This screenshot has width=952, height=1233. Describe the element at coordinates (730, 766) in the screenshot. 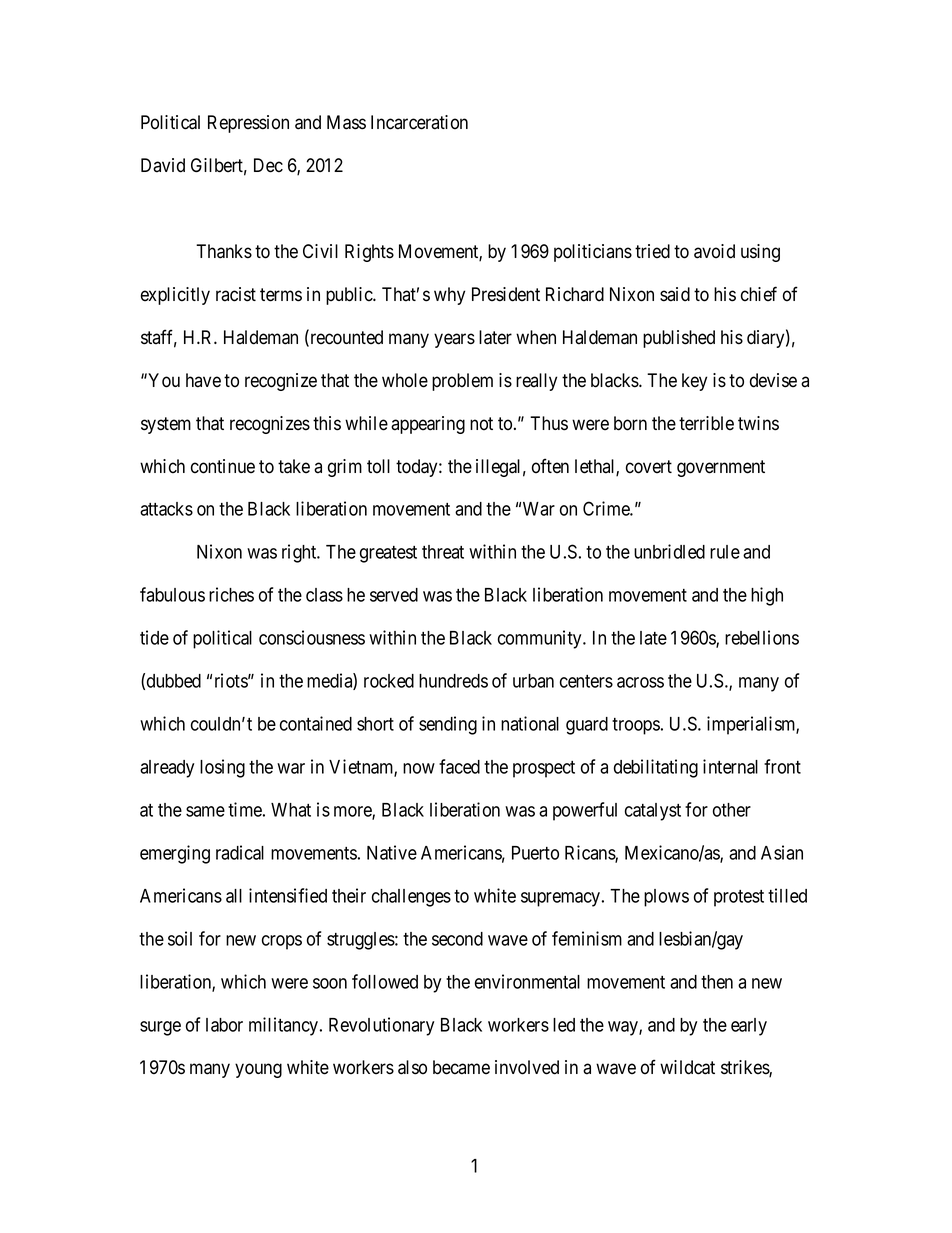

I see `internal` at that location.
